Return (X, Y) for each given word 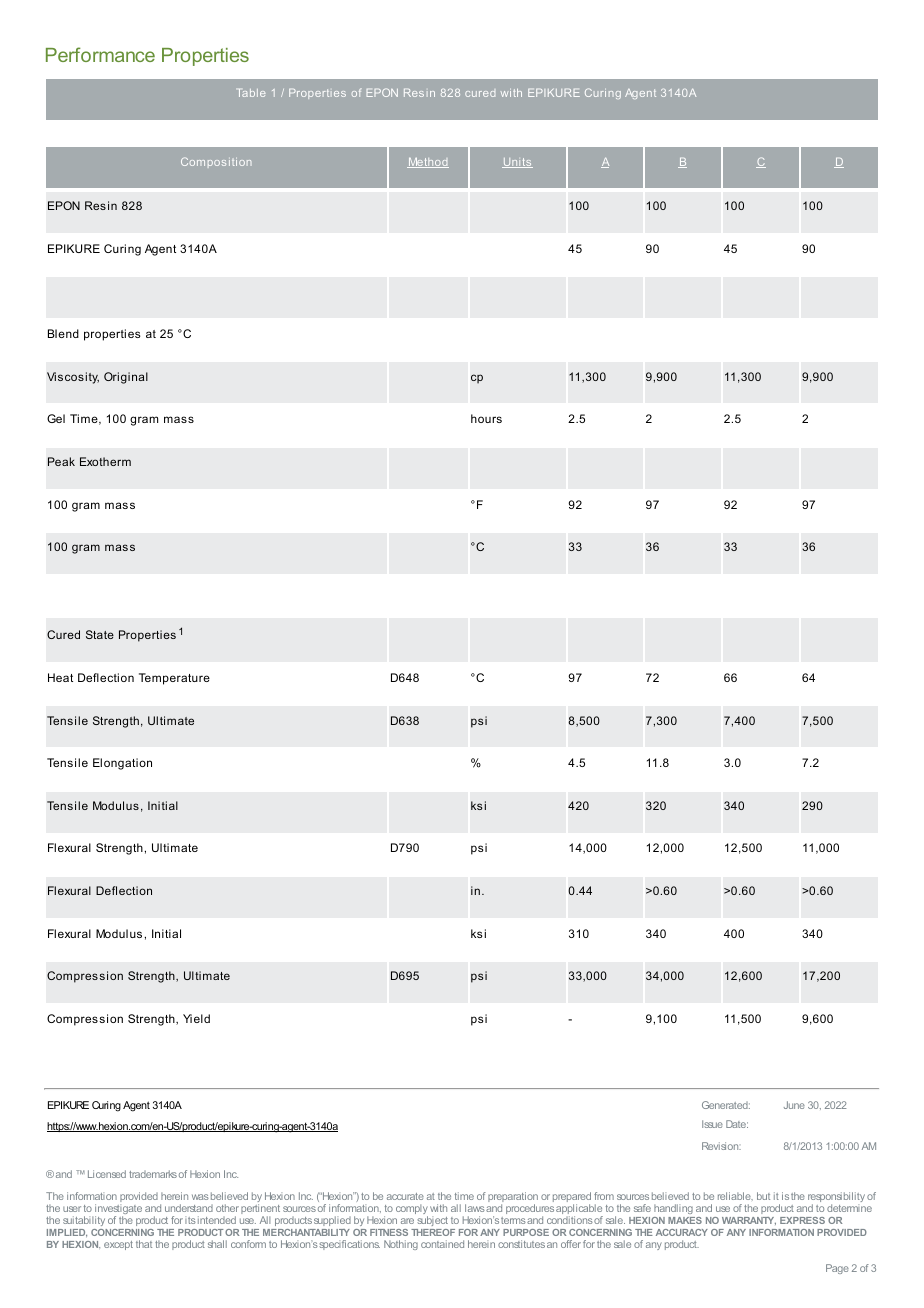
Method (428, 163)
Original (126, 378)
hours (486, 418)
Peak (61, 461)
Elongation (122, 764)
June (794, 1105)
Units (517, 163)
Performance (100, 54)
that (144, 1244)
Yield (196, 1018)
